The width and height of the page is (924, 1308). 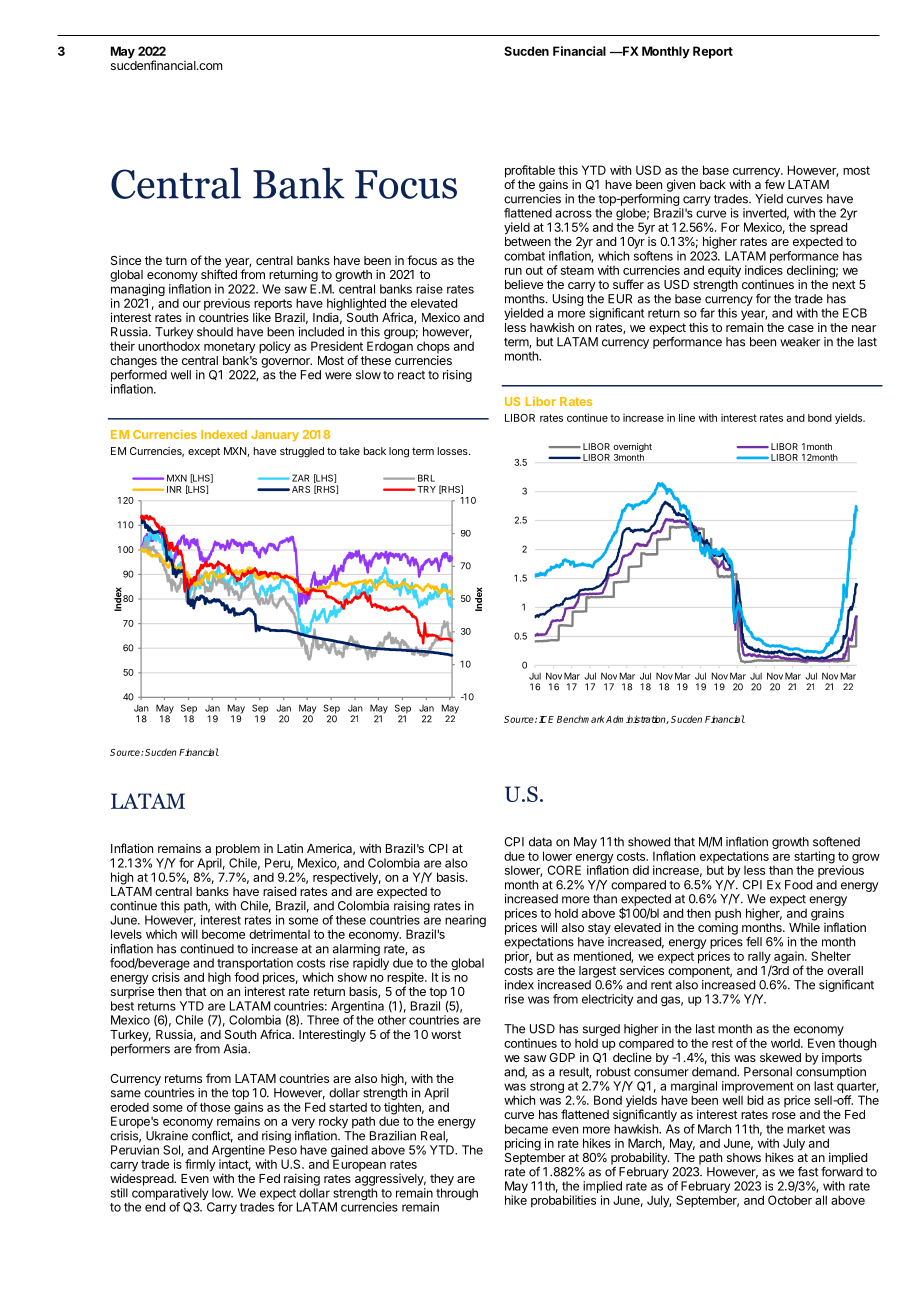 What do you see at coordinates (406, 979) in the page?
I see `respite` at bounding box center [406, 979].
